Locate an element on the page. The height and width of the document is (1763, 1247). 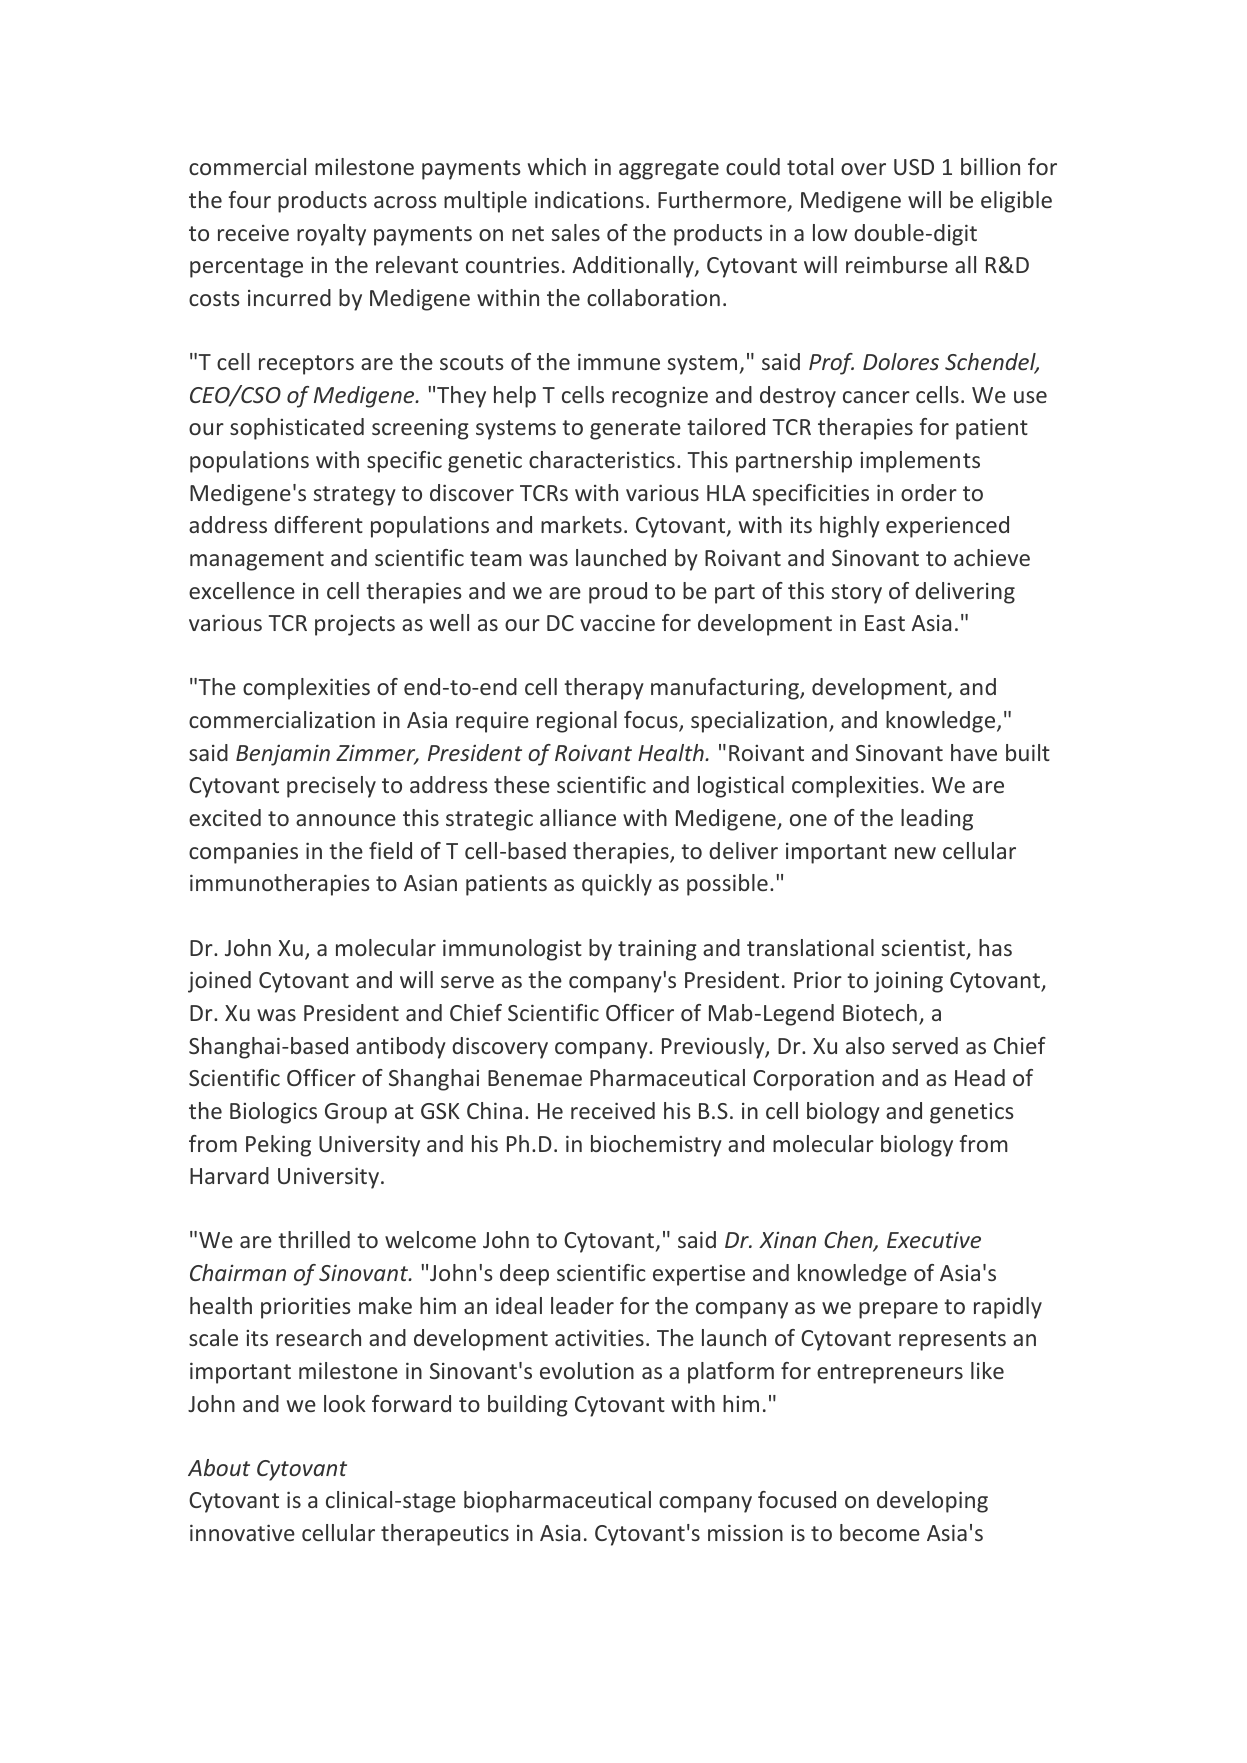
implements is located at coordinates (920, 462).
